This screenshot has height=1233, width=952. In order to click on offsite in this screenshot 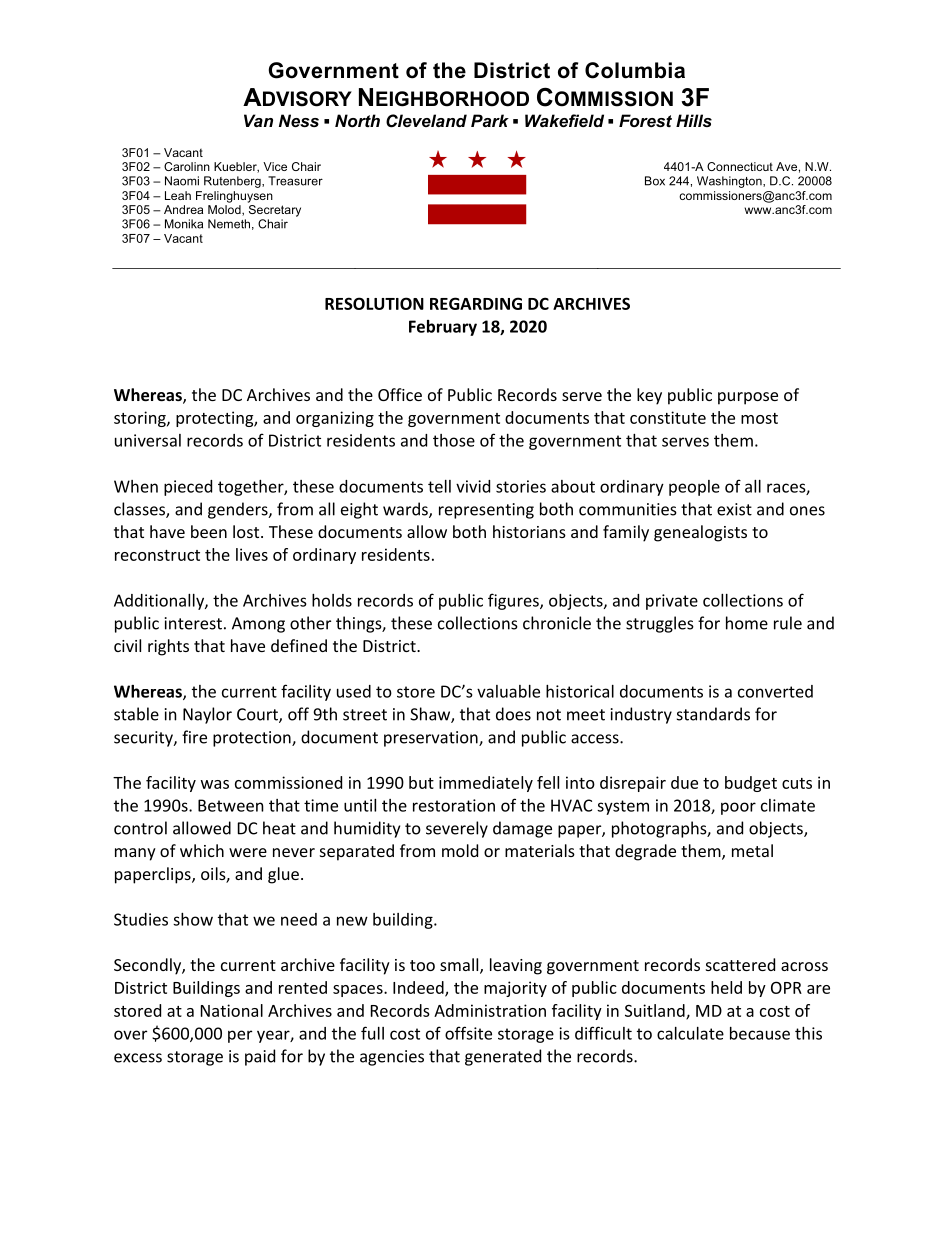, I will do `click(468, 1033)`.
